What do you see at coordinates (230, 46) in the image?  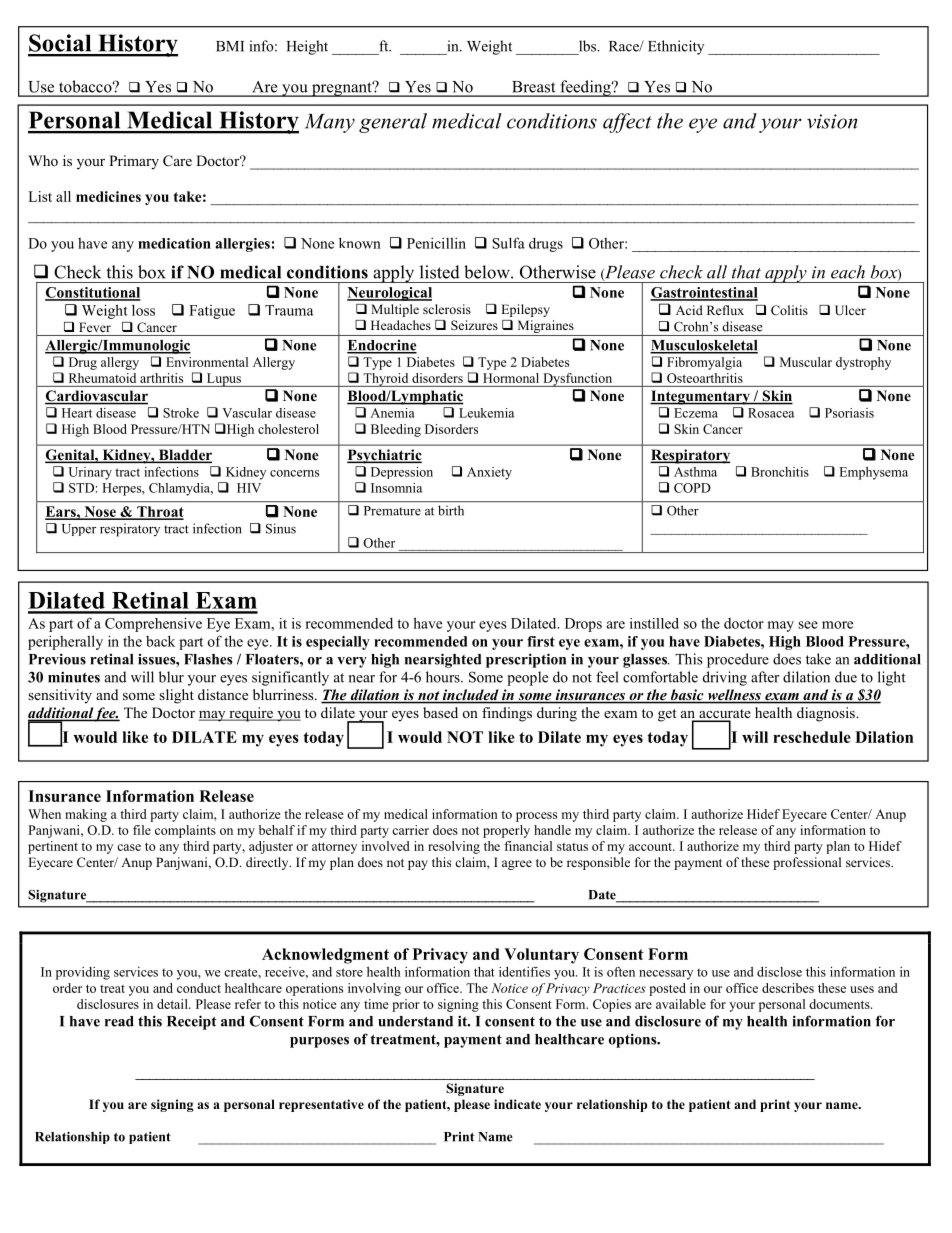 I see `BMI` at bounding box center [230, 46].
